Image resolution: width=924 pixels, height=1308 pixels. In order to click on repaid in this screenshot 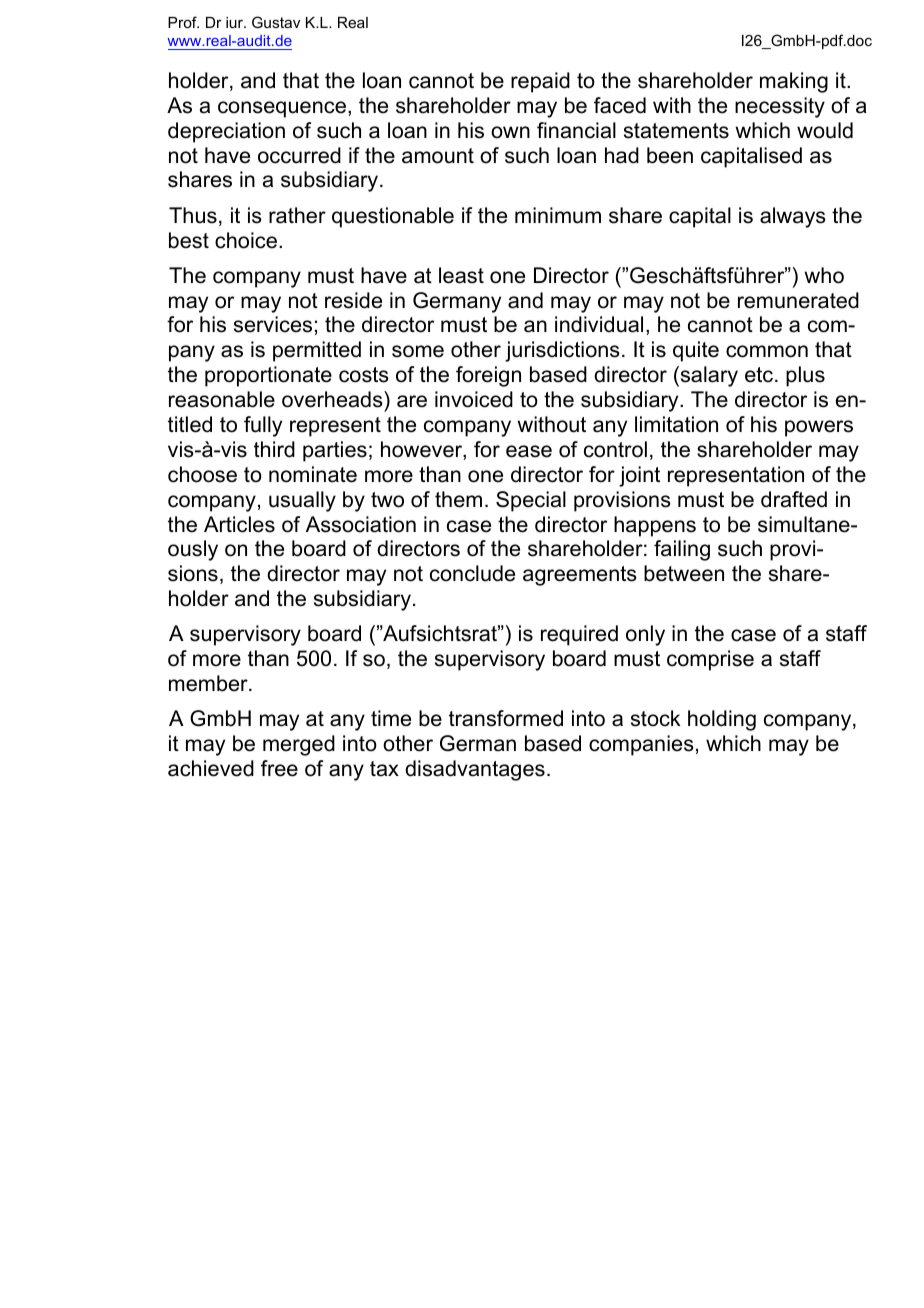, I will do `click(540, 82)`.
